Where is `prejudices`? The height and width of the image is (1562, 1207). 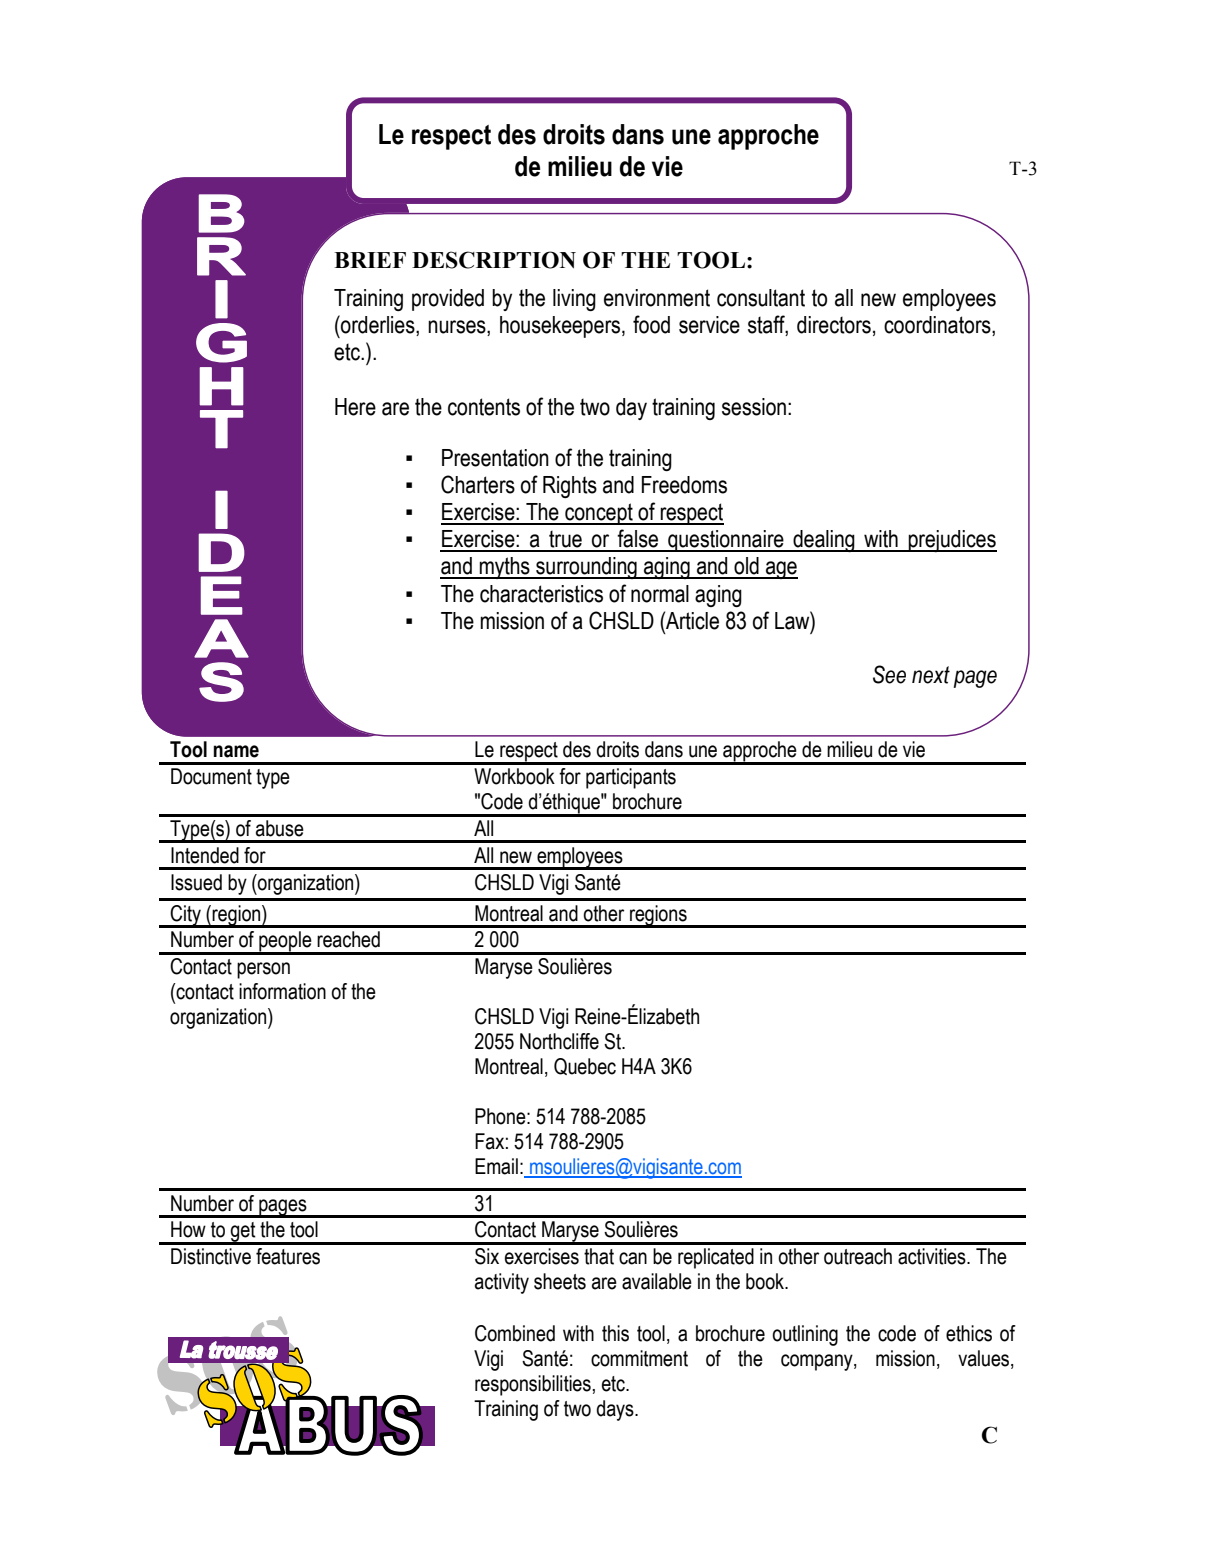 prejudices is located at coordinates (952, 541).
